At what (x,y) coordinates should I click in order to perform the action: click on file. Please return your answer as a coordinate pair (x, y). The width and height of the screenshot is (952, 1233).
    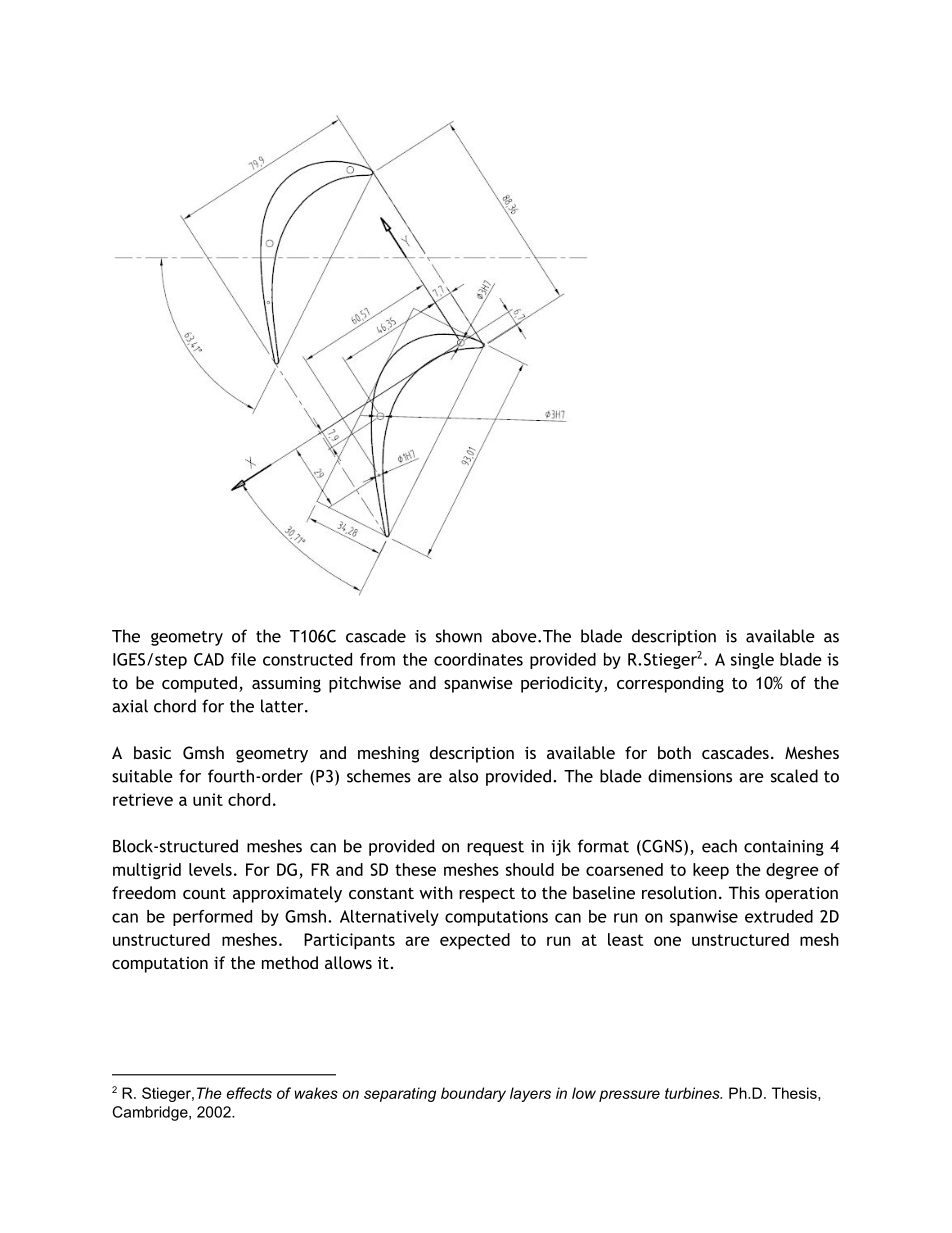
    Looking at the image, I should click on (243, 659).
